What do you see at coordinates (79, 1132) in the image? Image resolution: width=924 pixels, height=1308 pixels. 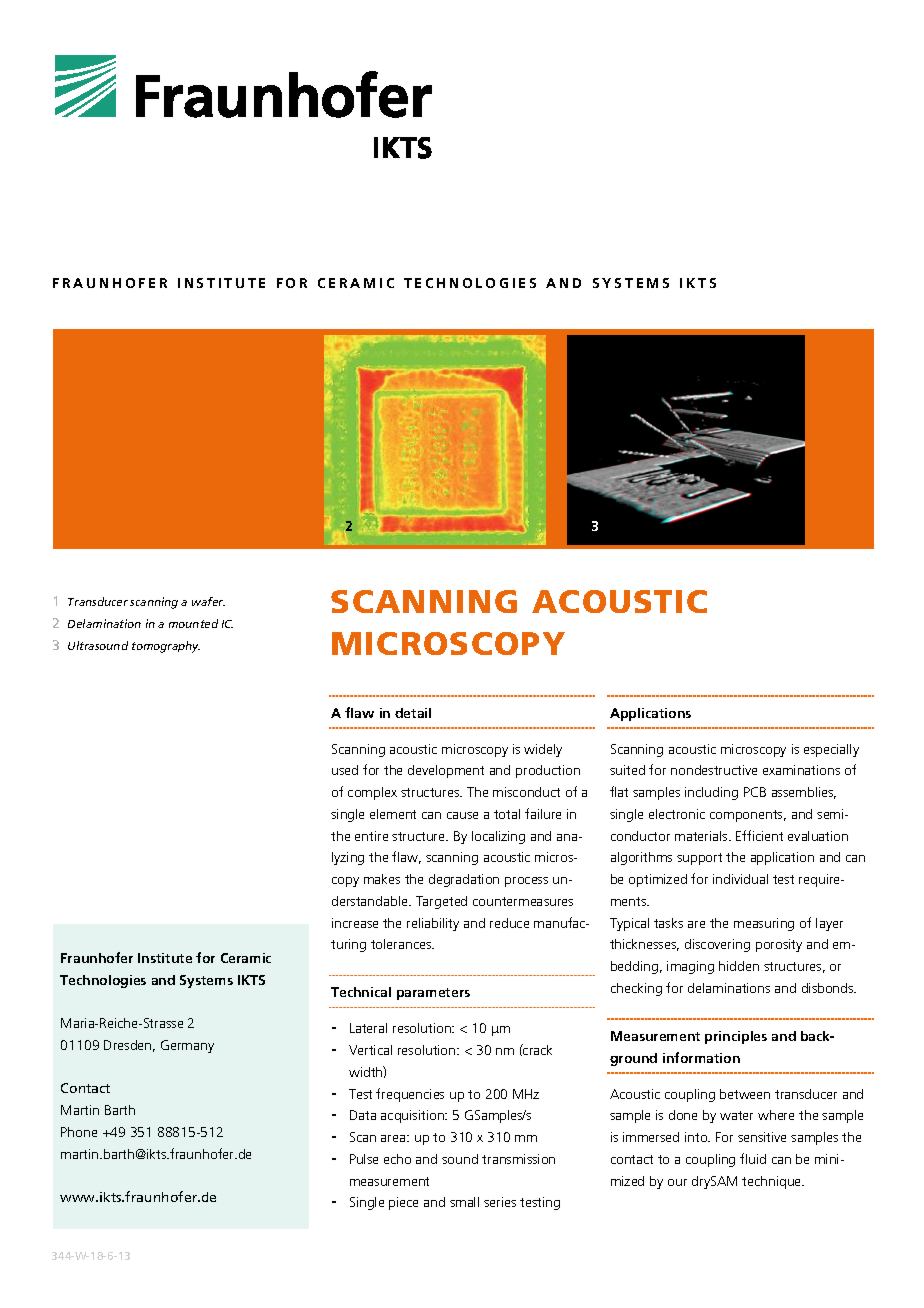 I see `Phone` at bounding box center [79, 1132].
